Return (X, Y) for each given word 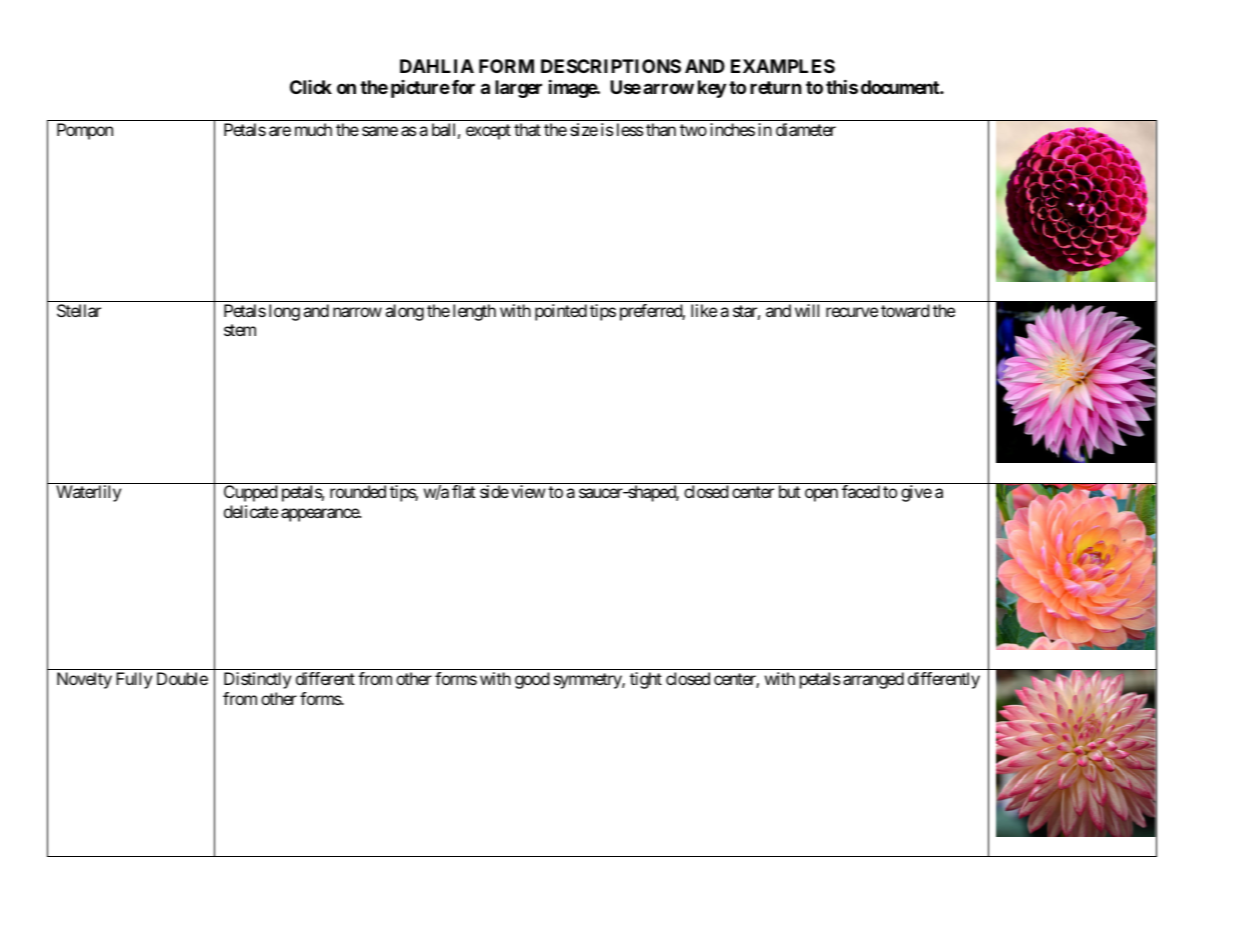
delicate (251, 511)
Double (182, 678)
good (532, 680)
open (821, 495)
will (807, 310)
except (488, 132)
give (916, 493)
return (776, 87)
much (313, 129)
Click (311, 87)
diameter (806, 129)
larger (518, 89)
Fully (134, 680)
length (474, 312)
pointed (561, 312)
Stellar (79, 310)
